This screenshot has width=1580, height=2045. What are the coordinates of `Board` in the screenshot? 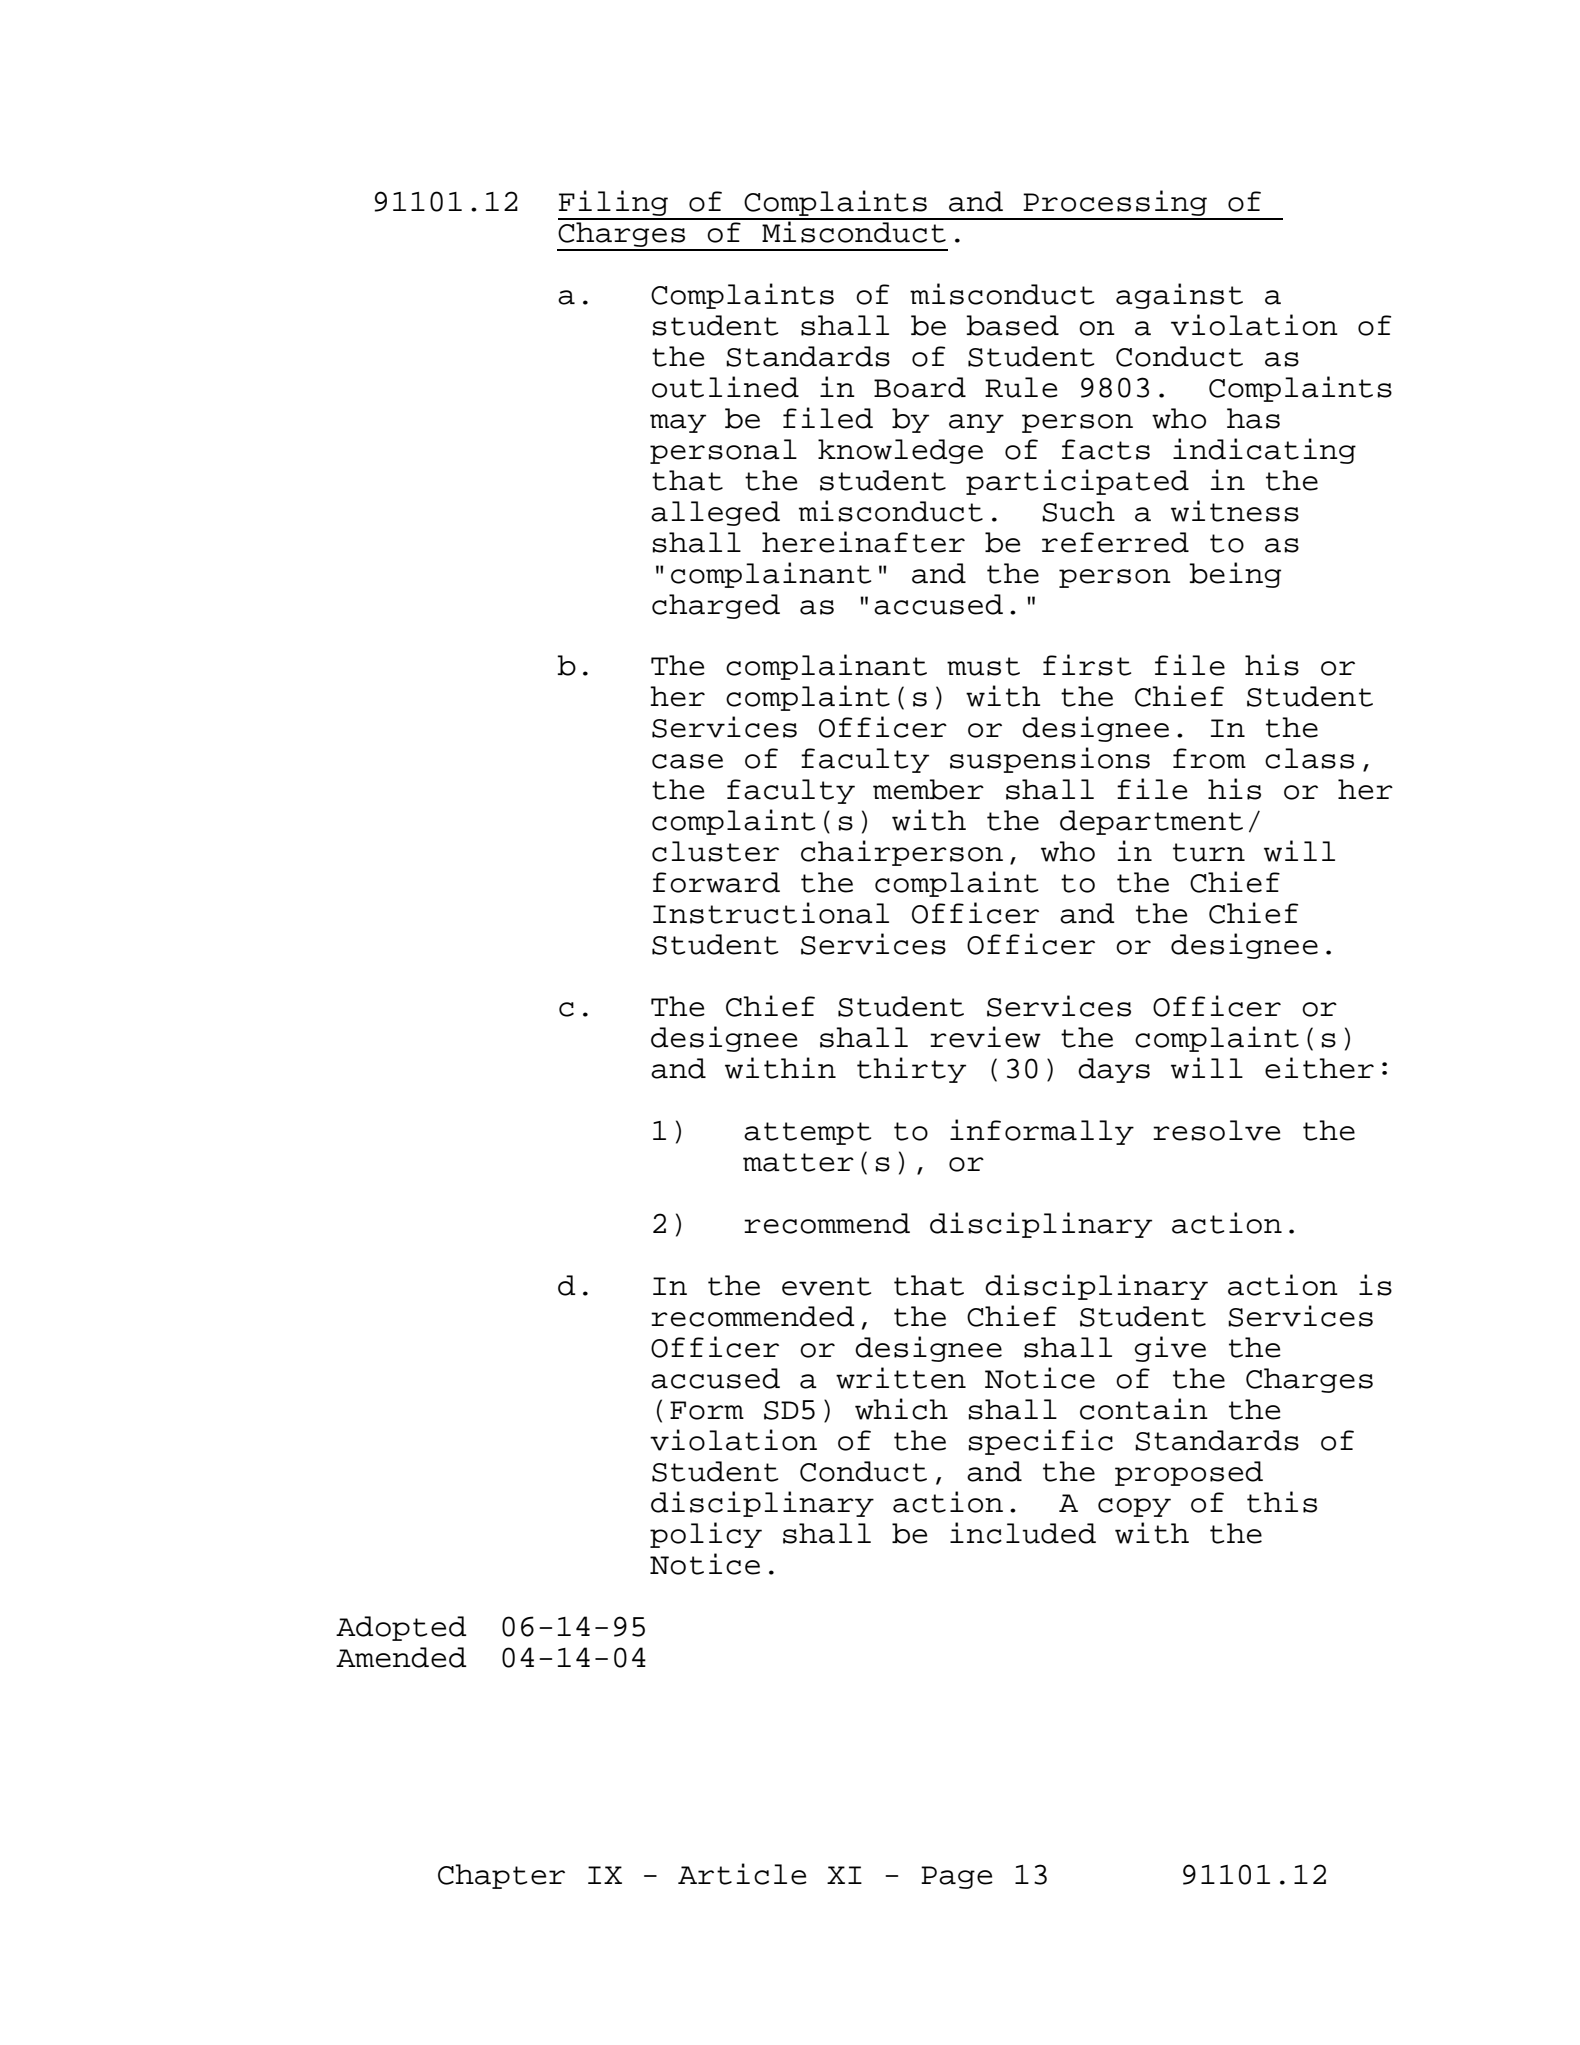 It's located at (920, 387).
